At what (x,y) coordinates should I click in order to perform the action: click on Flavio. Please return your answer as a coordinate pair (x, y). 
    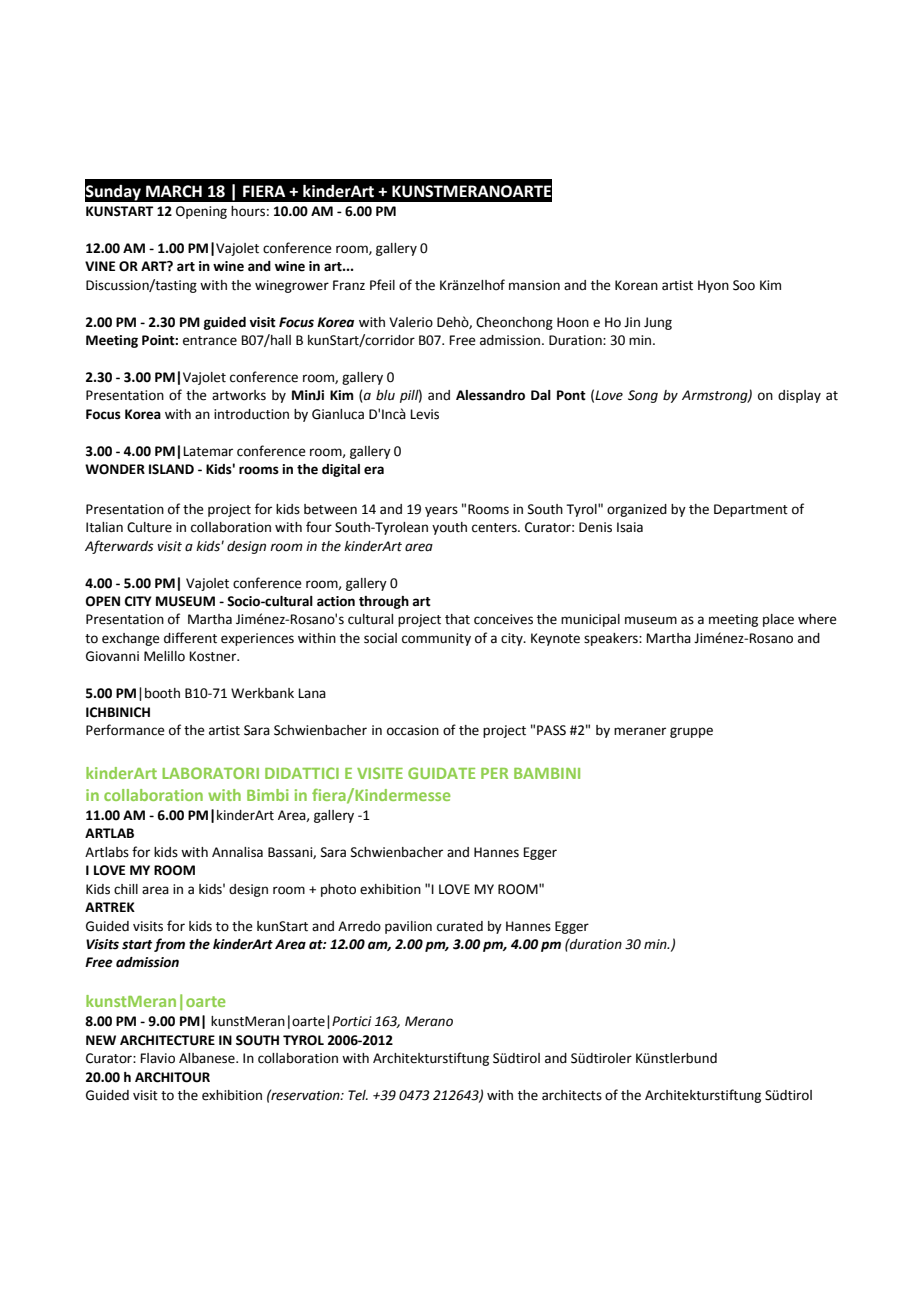
    Looking at the image, I should click on (157, 1058).
